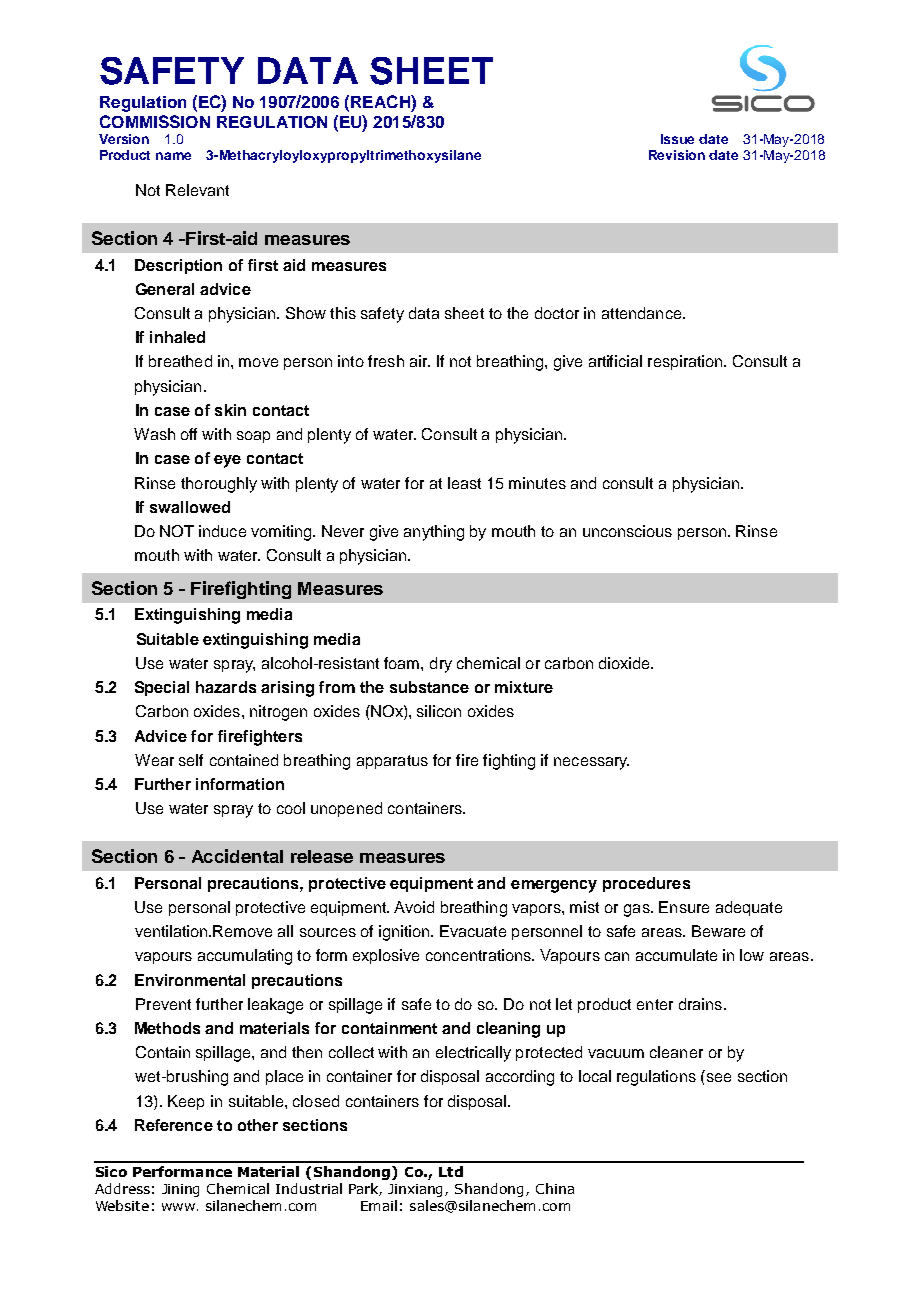 The image size is (924, 1308). What do you see at coordinates (677, 139) in the screenshot?
I see `Issue` at bounding box center [677, 139].
